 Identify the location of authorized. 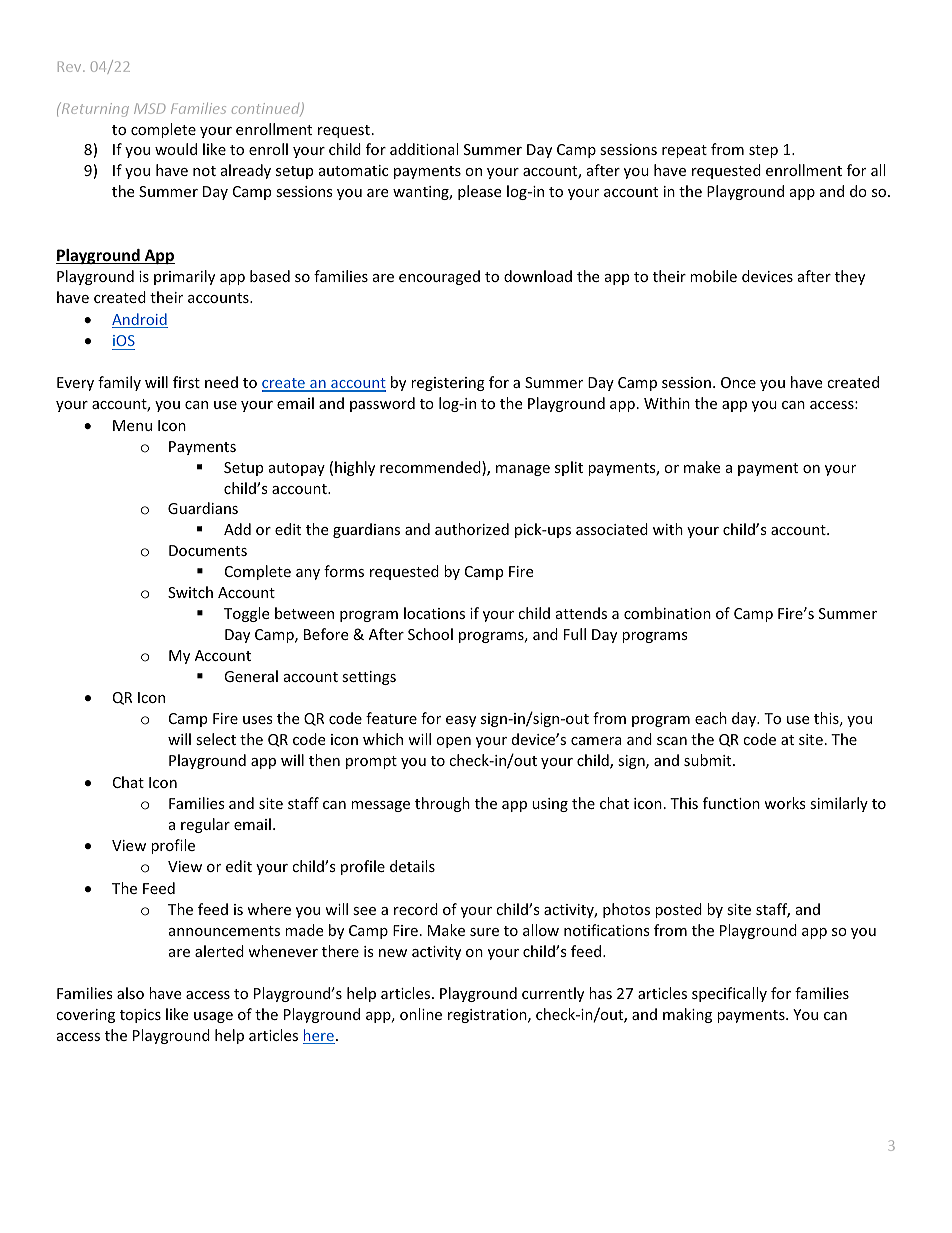
(472, 529).
